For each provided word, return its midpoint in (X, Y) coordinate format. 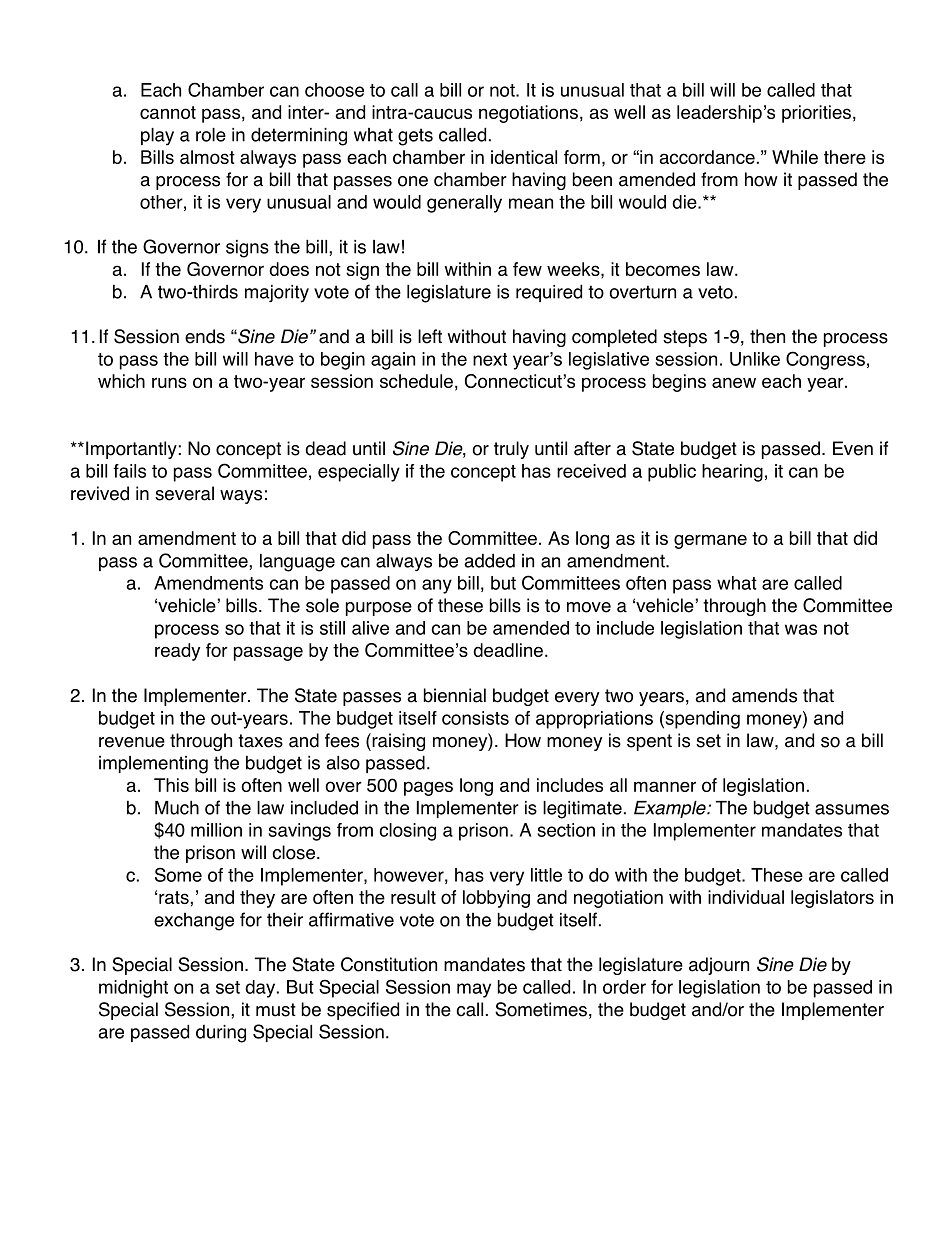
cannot (168, 112)
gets (415, 137)
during (221, 1034)
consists (475, 718)
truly (511, 450)
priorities (816, 114)
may (474, 990)
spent (649, 742)
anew (734, 382)
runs (169, 382)
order (624, 987)
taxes (260, 741)
